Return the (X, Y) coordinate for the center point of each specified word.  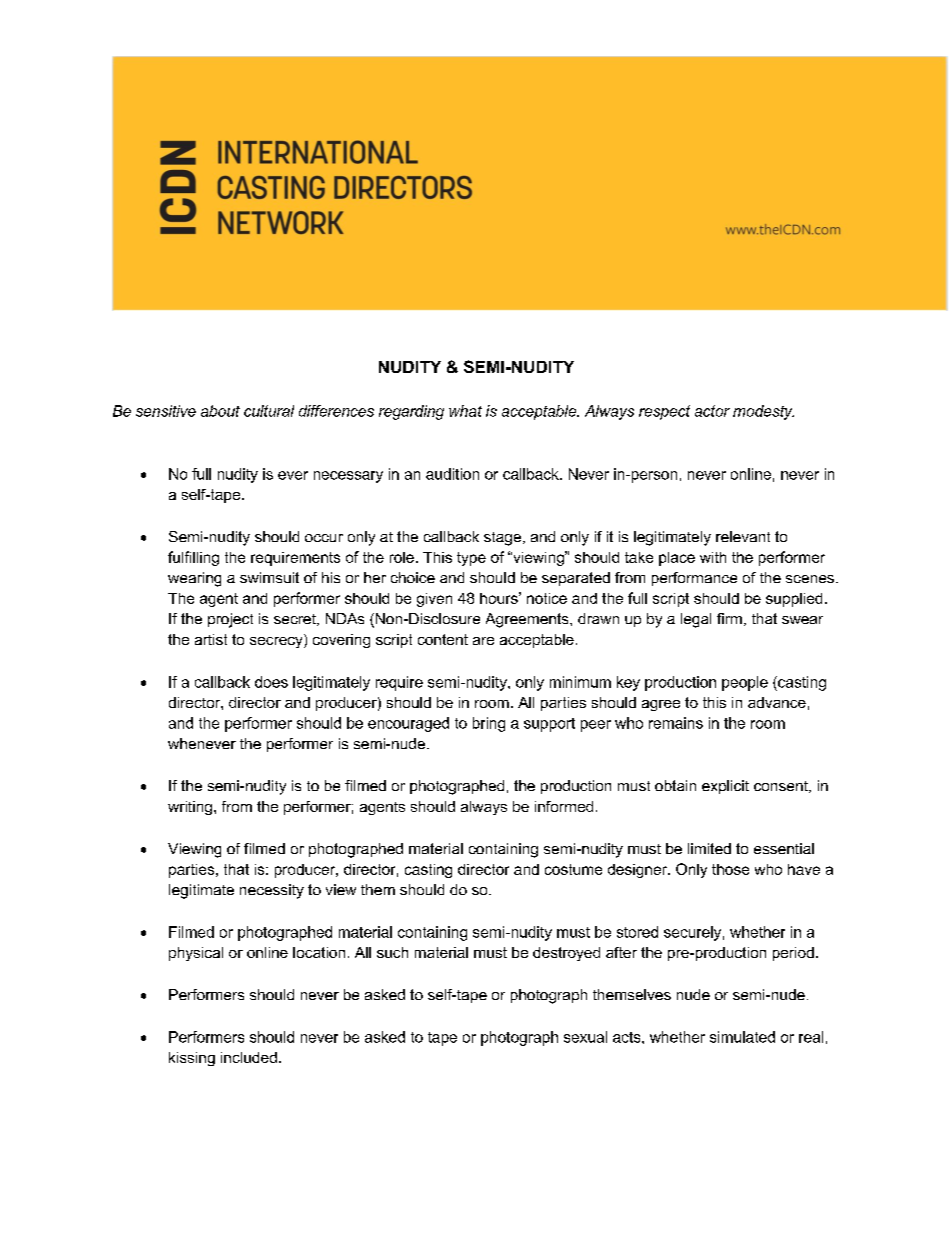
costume (573, 869)
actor (712, 411)
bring (489, 724)
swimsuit (269, 577)
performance (694, 579)
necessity (272, 891)
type (471, 559)
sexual (585, 1037)
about (220, 411)
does (271, 682)
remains (676, 723)
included (249, 1057)
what (465, 411)
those (730, 869)
